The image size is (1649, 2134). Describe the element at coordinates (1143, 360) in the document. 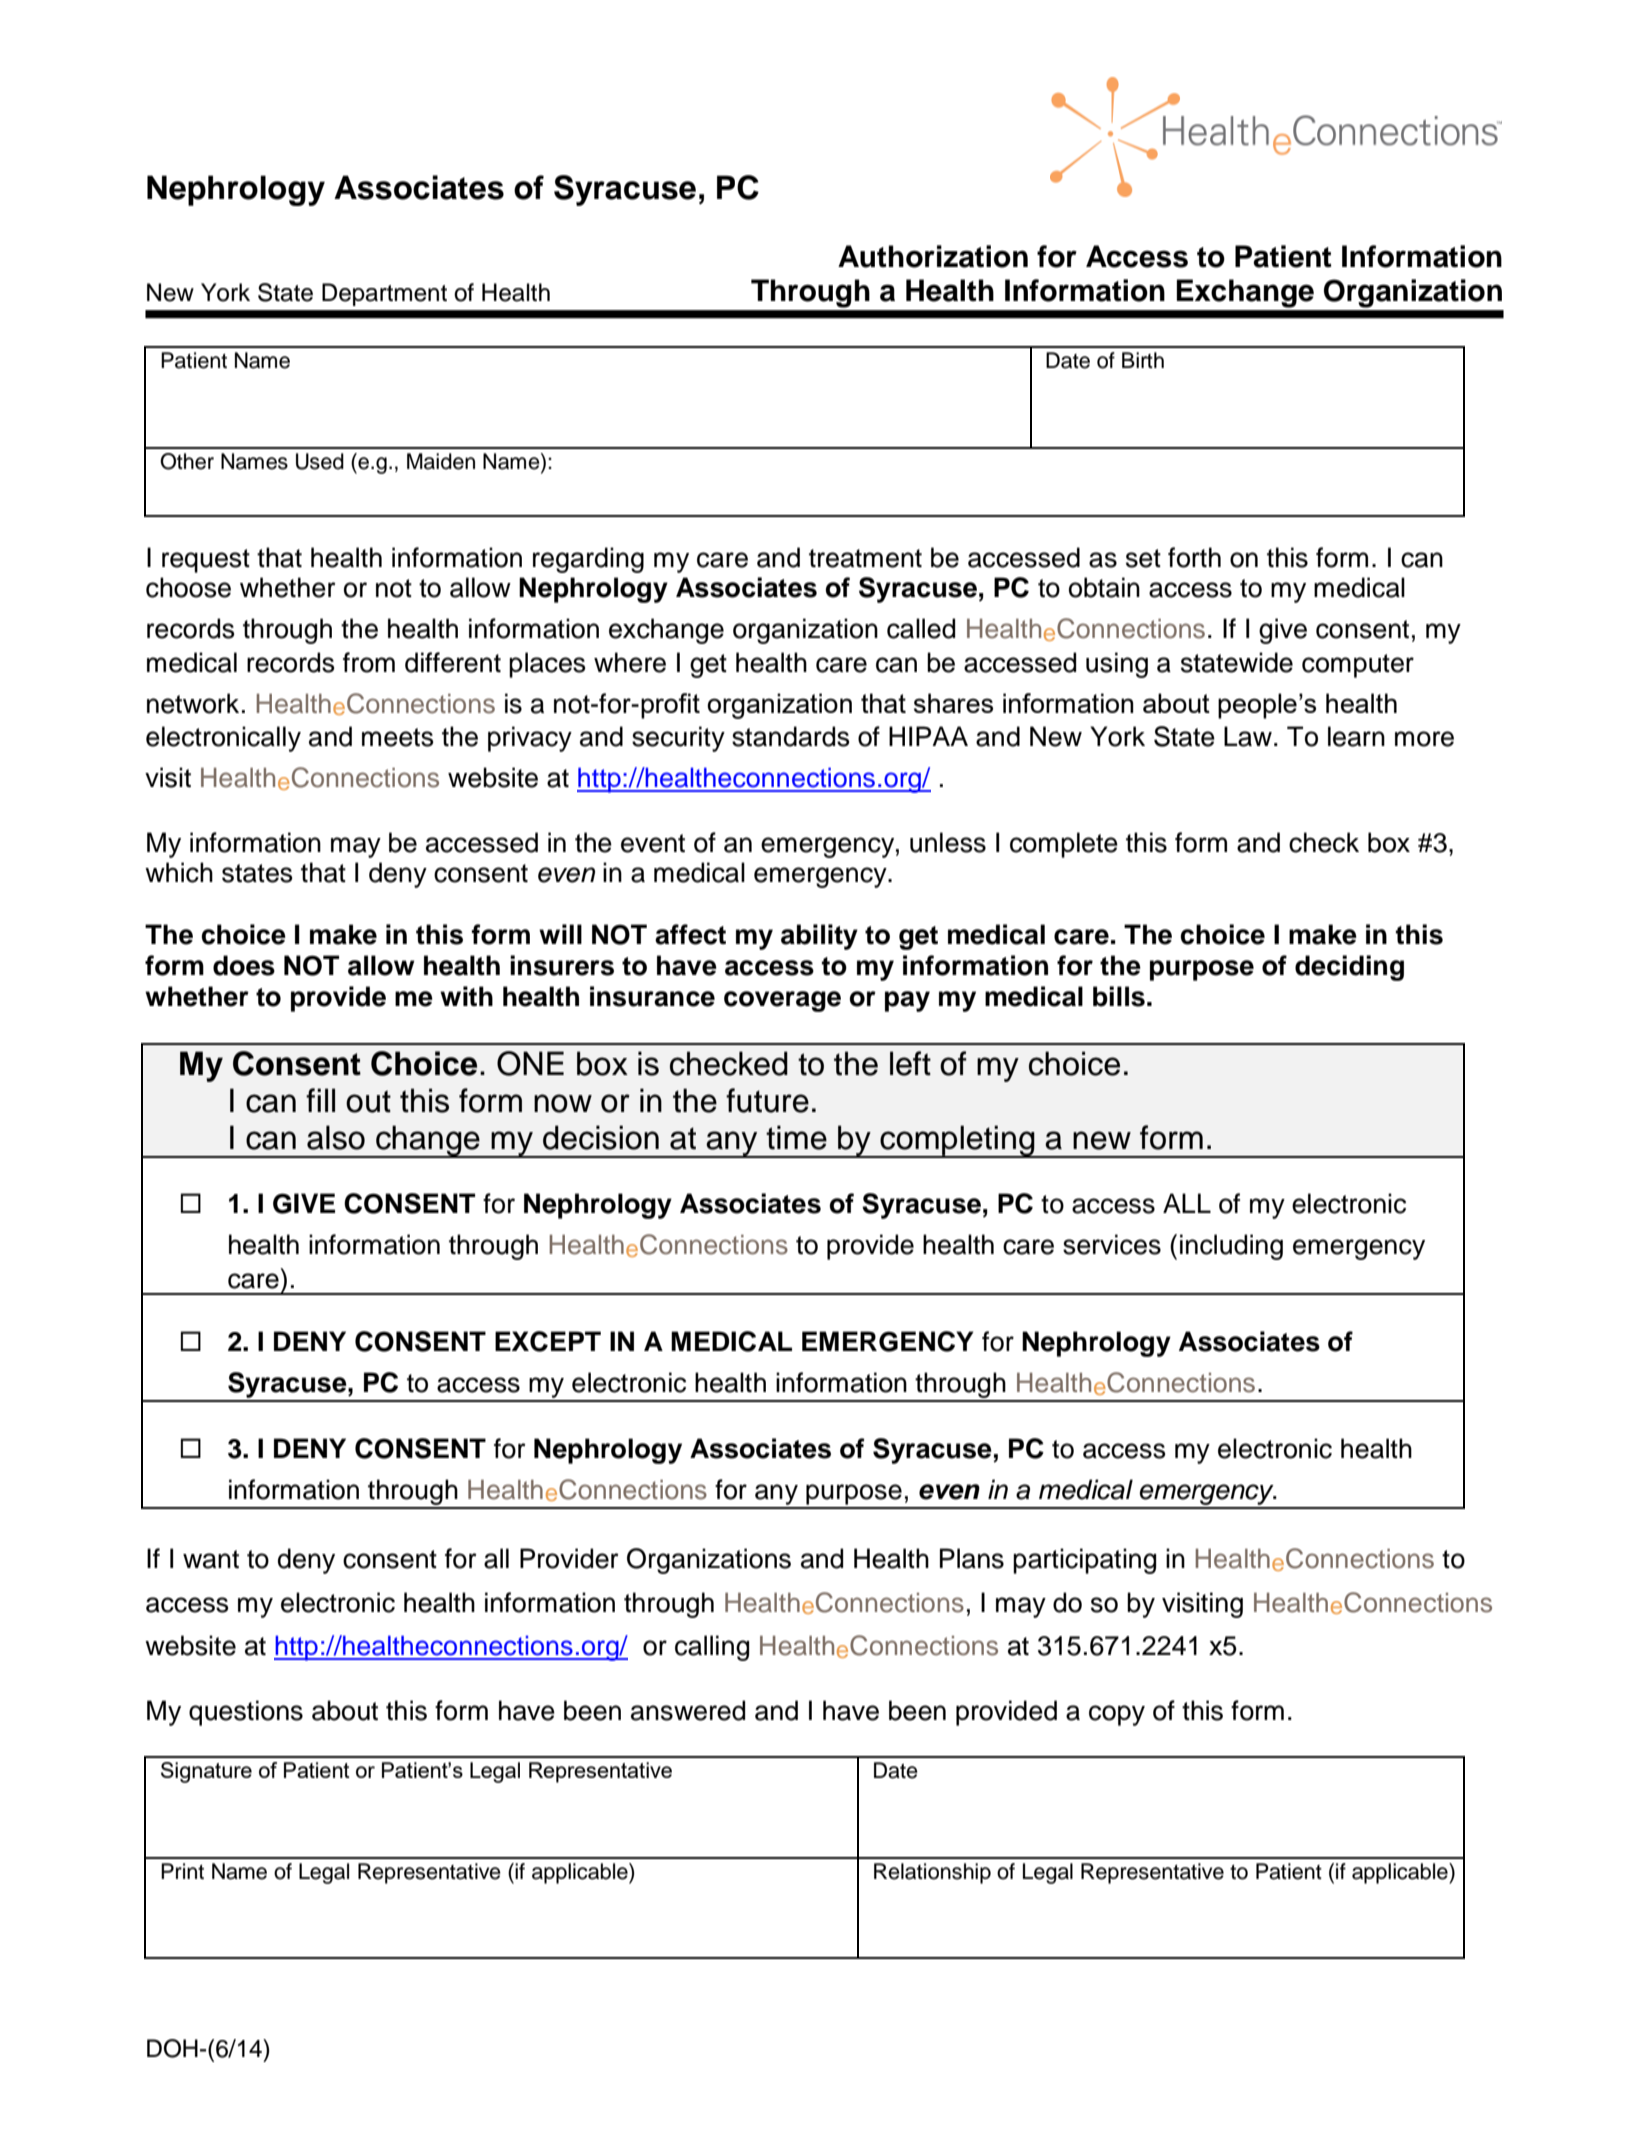

I see `Birth` at that location.
